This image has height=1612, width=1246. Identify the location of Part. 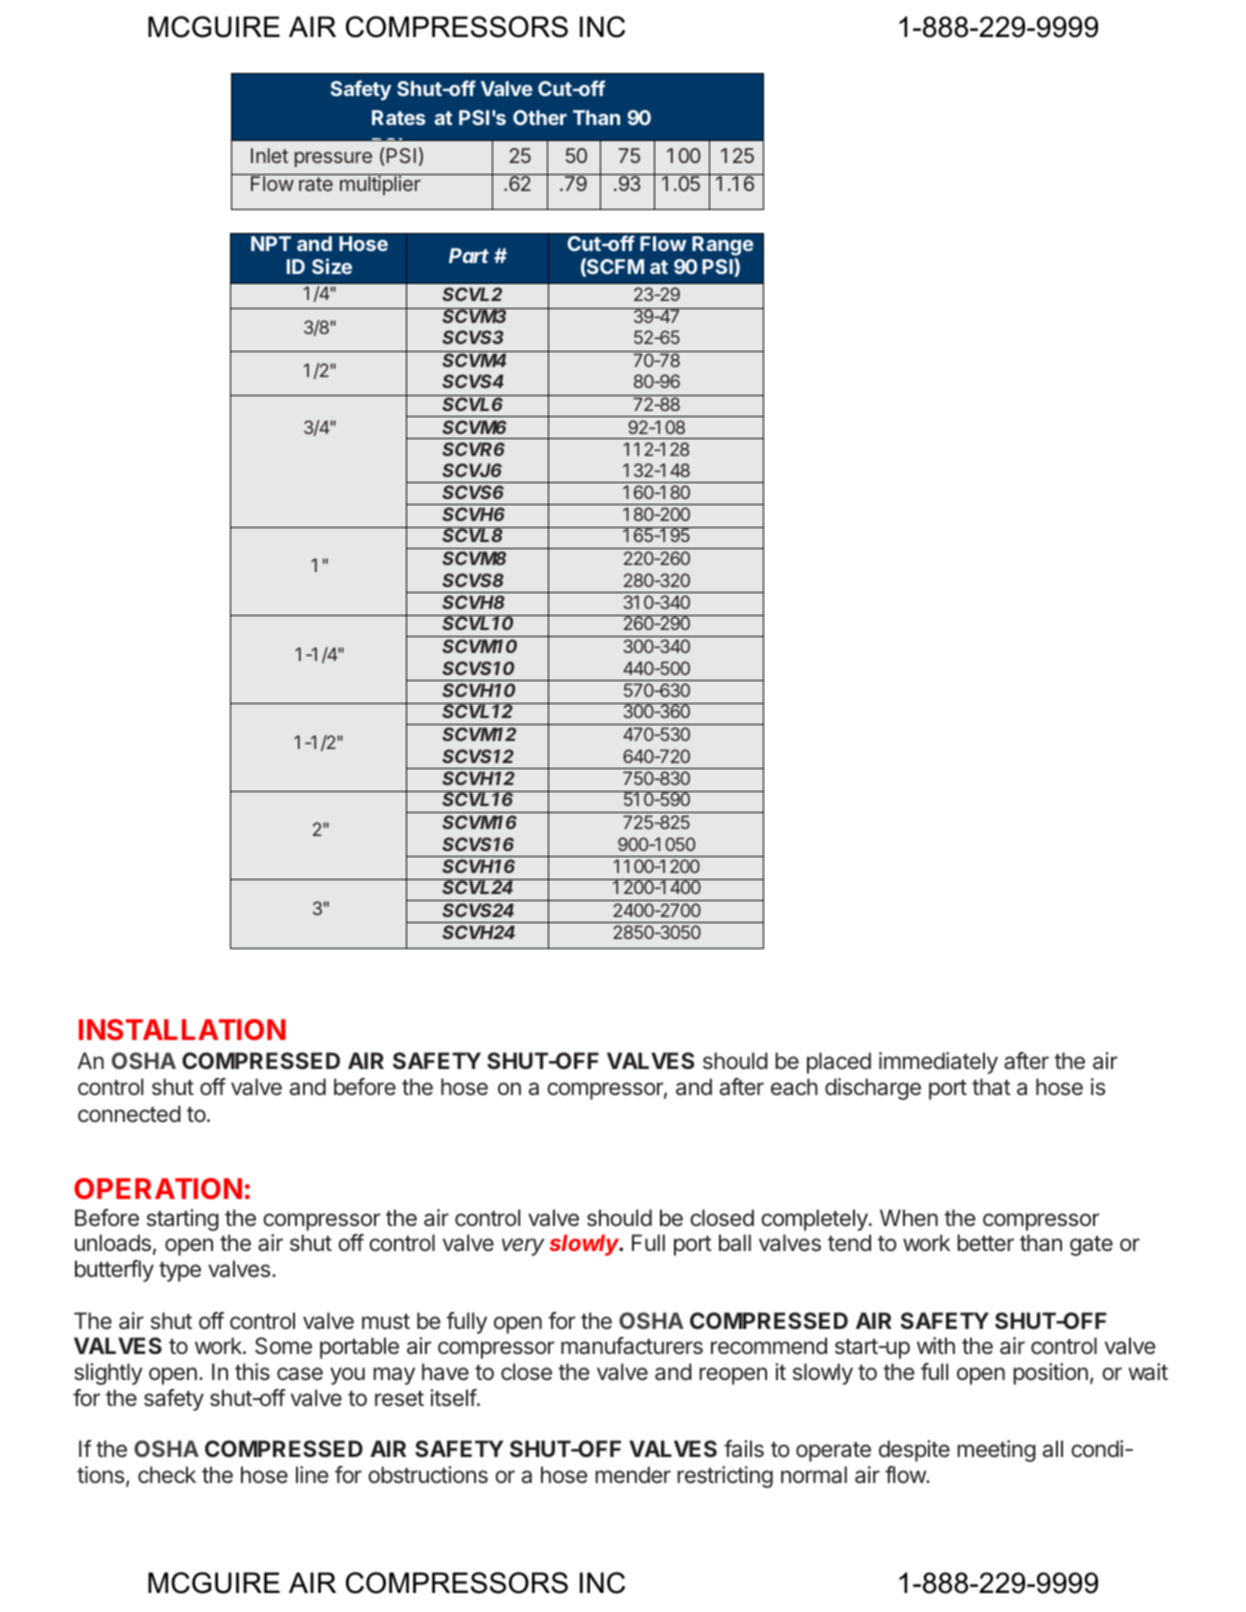
(469, 255).
